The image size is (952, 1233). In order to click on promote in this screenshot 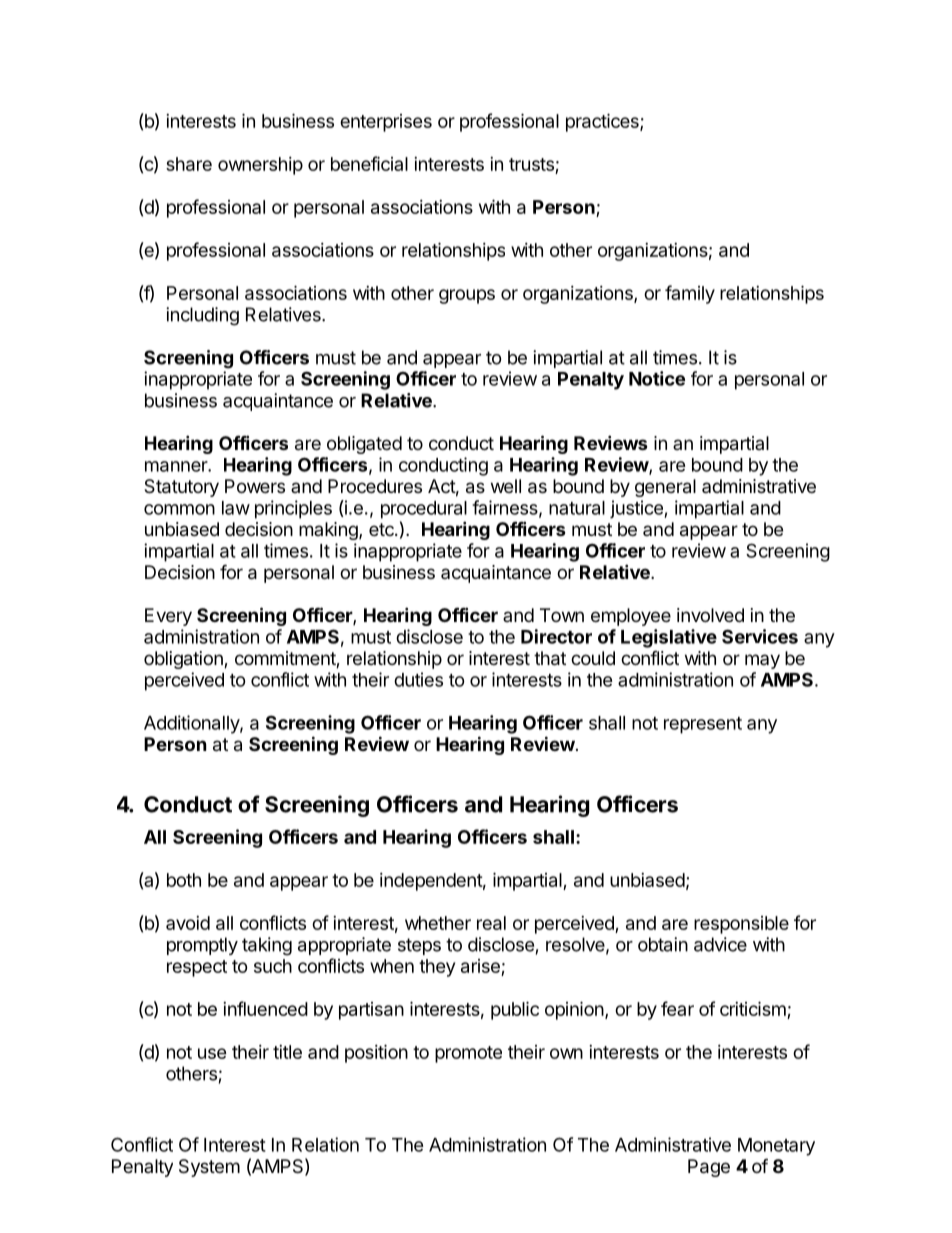, I will do `click(468, 1054)`.
